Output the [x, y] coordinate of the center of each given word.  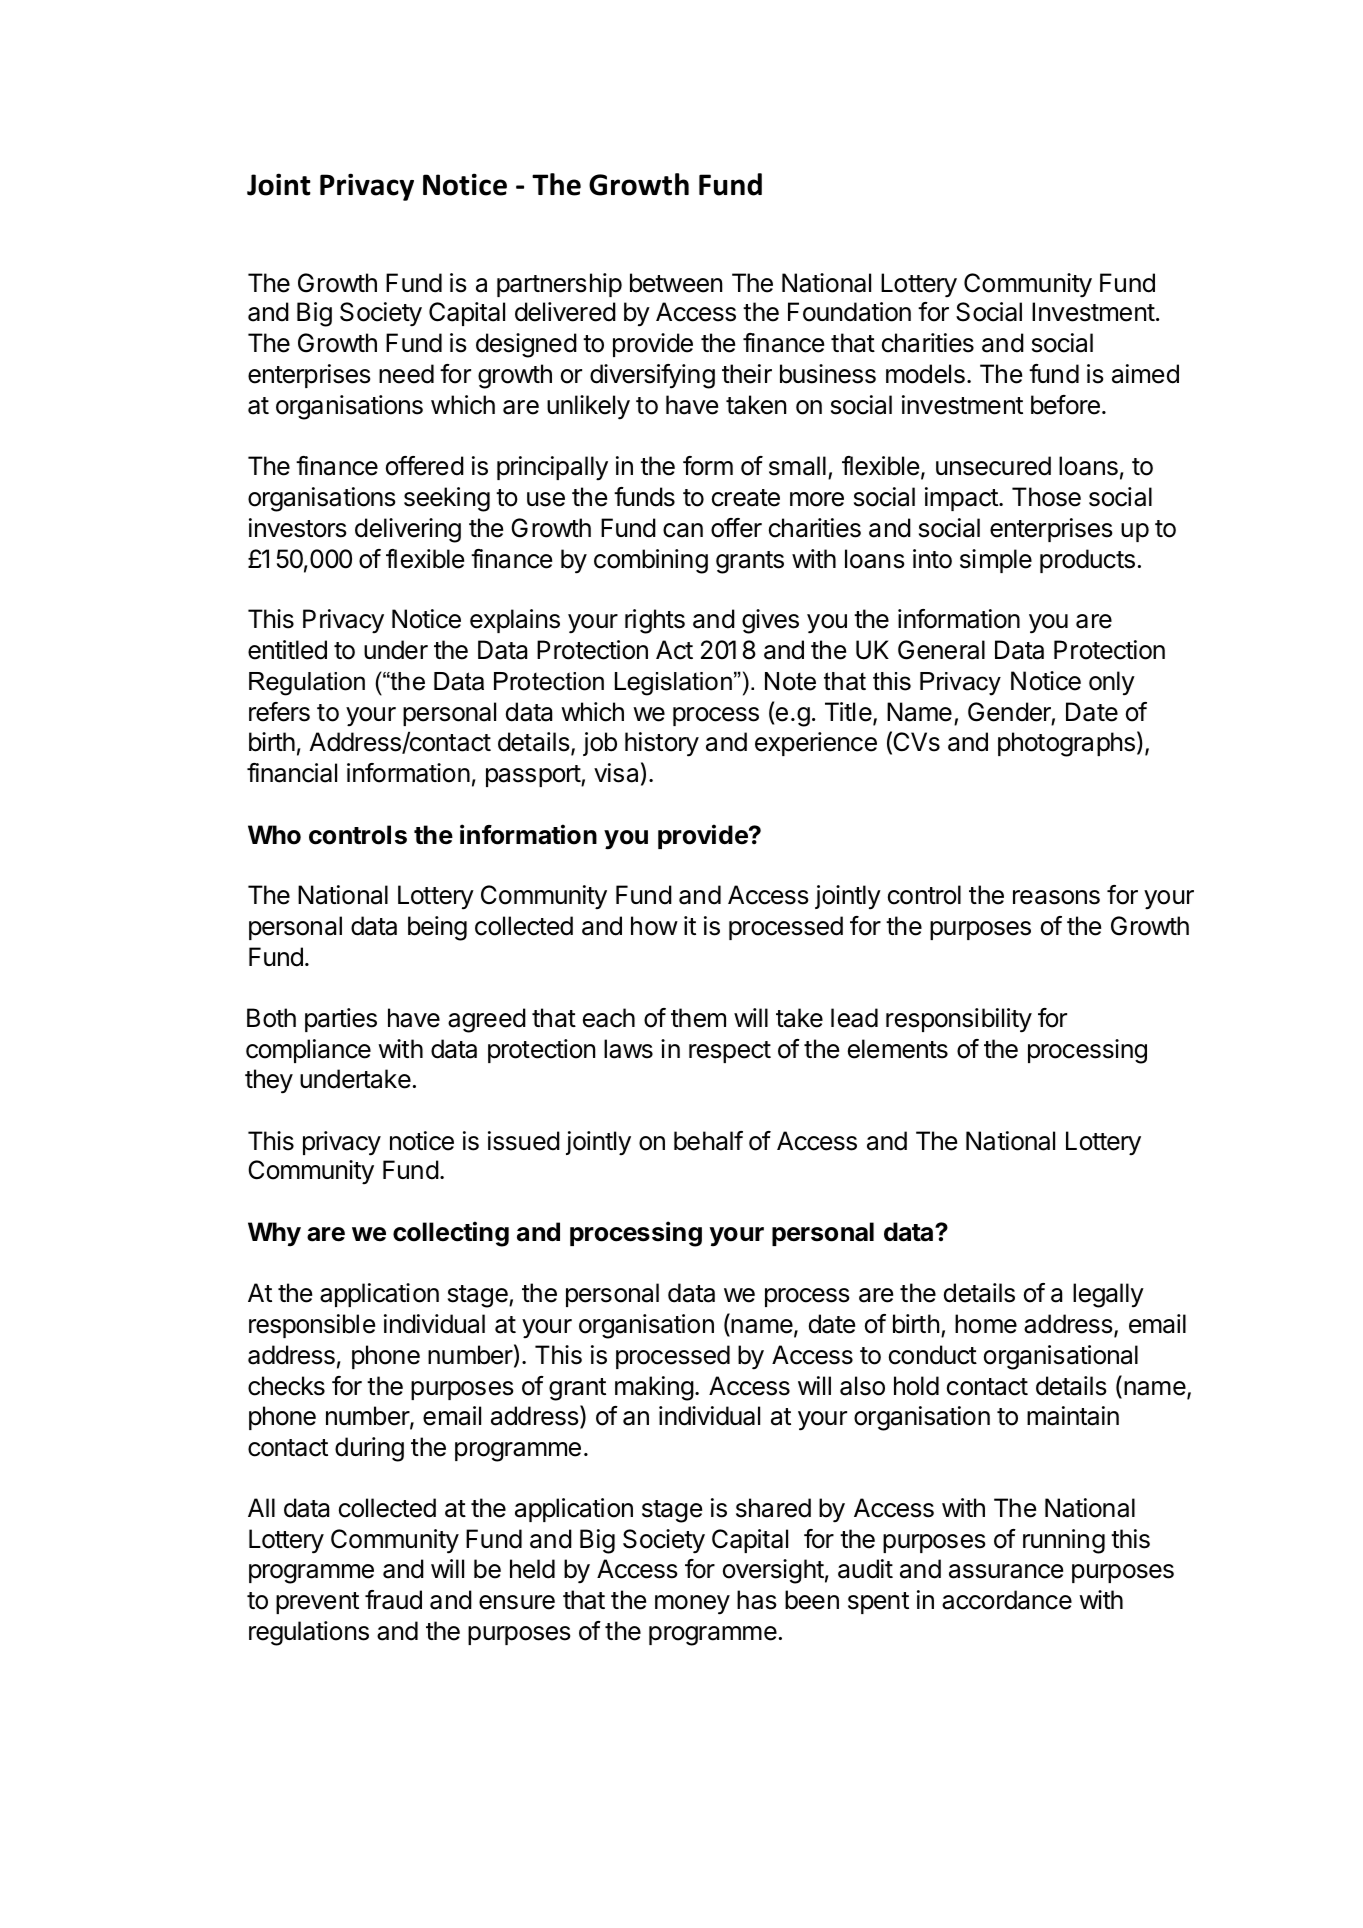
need [406, 374]
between [676, 283]
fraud [393, 1600]
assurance [1006, 1571]
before [1065, 405]
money [692, 1605]
